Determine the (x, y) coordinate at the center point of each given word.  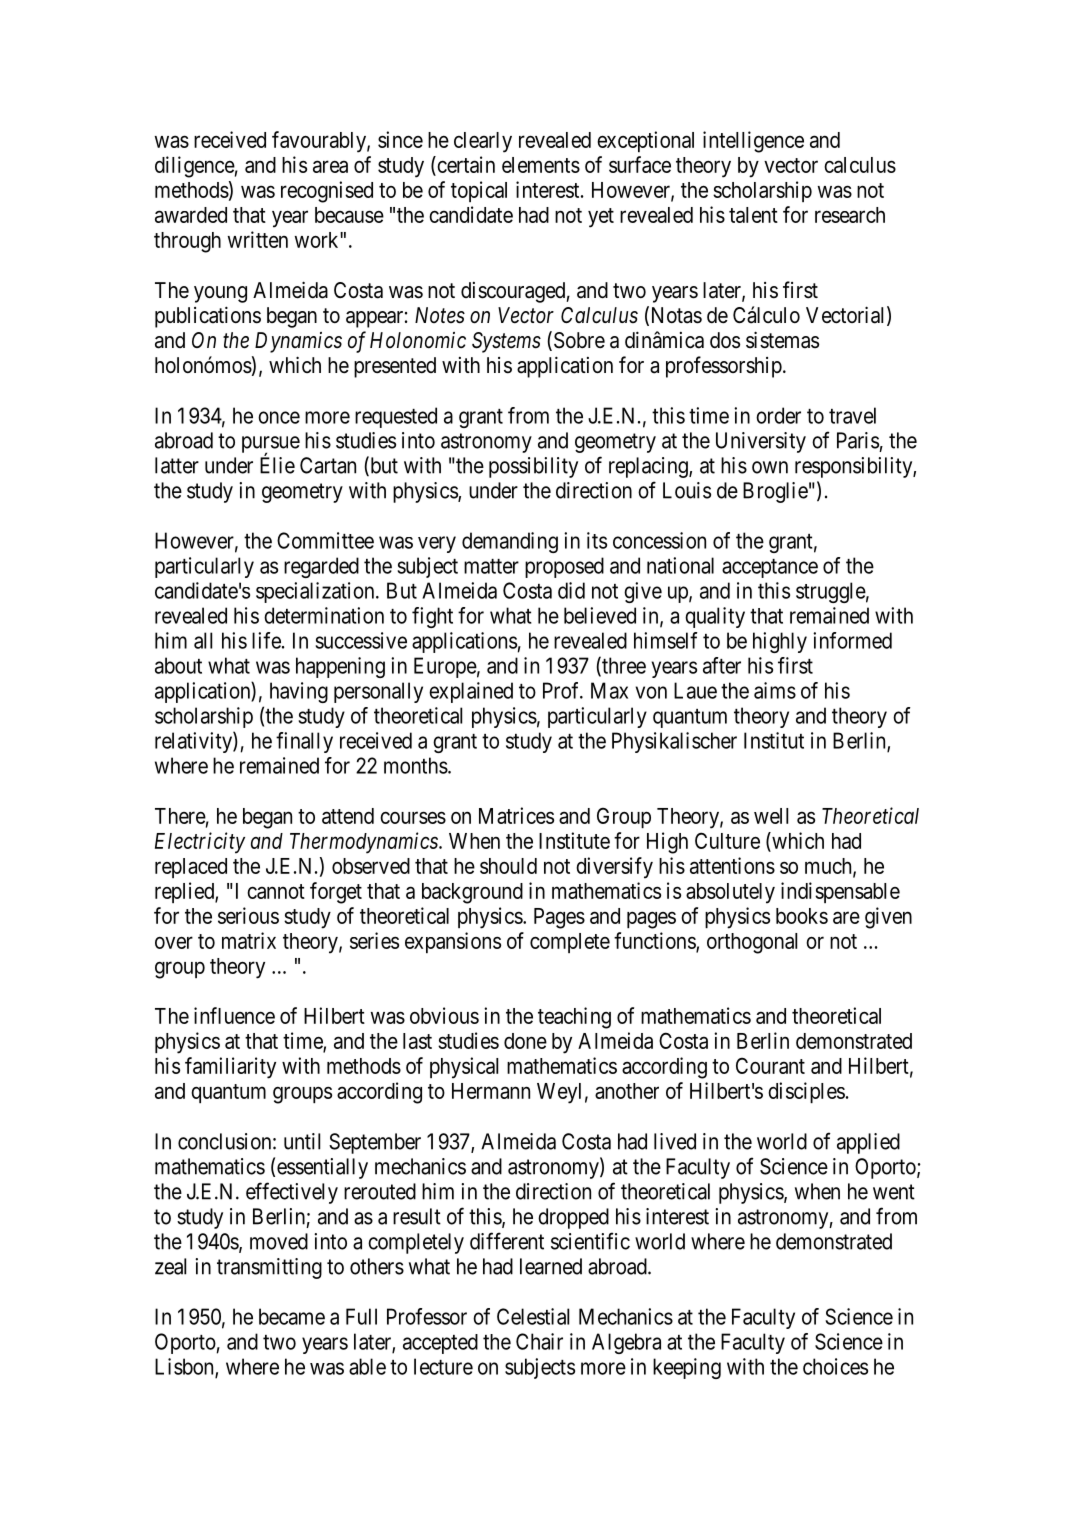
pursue (271, 446)
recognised (327, 192)
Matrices (516, 815)
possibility (533, 467)
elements (541, 165)
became (292, 1316)
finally (304, 742)
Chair (539, 1341)
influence (234, 1015)
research (850, 215)
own (770, 467)
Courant (770, 1065)
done (525, 1041)
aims (775, 690)
